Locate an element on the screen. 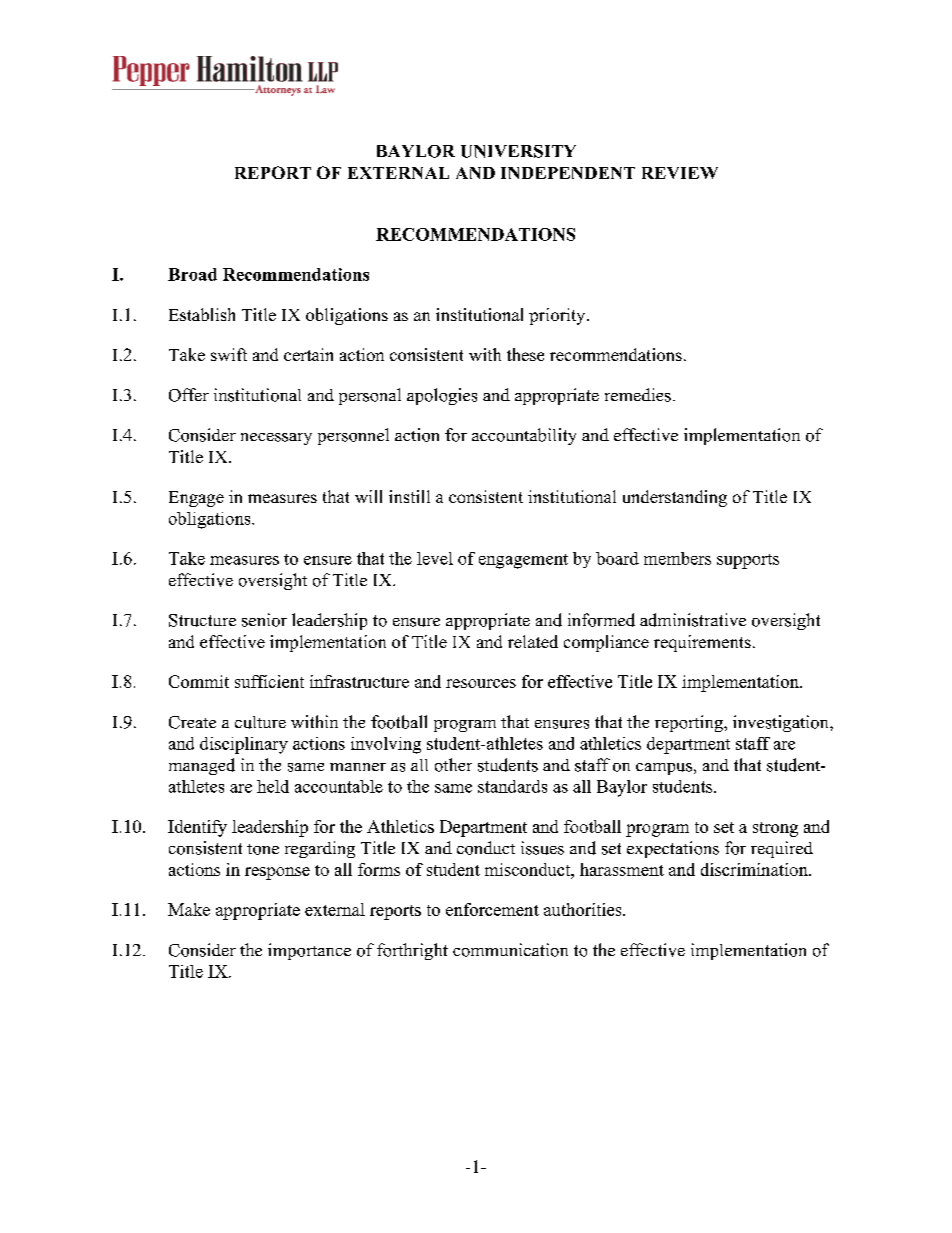 The image size is (952, 1233). campus is located at coordinates (664, 769).
